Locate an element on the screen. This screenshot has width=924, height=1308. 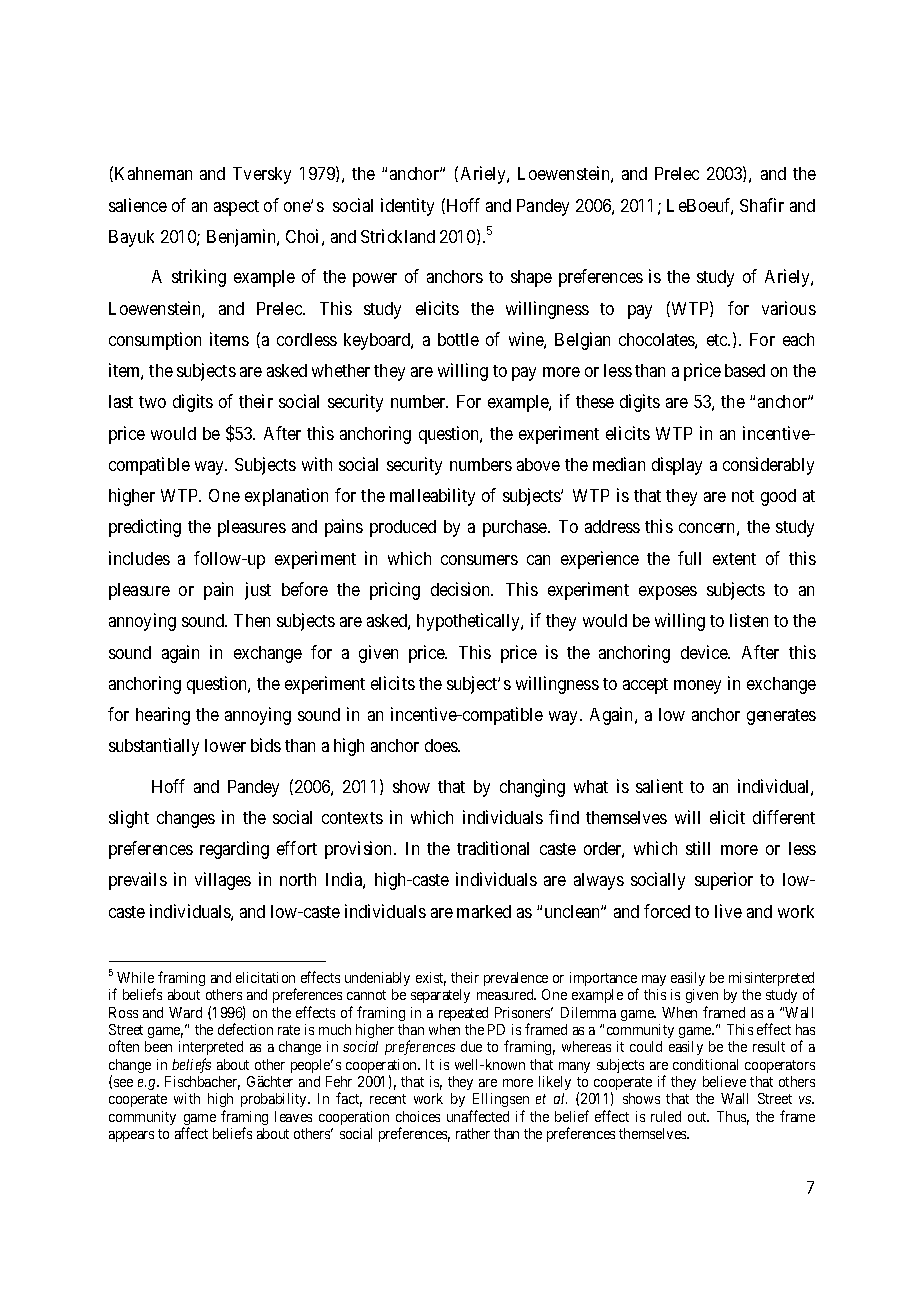
device is located at coordinates (705, 652).
